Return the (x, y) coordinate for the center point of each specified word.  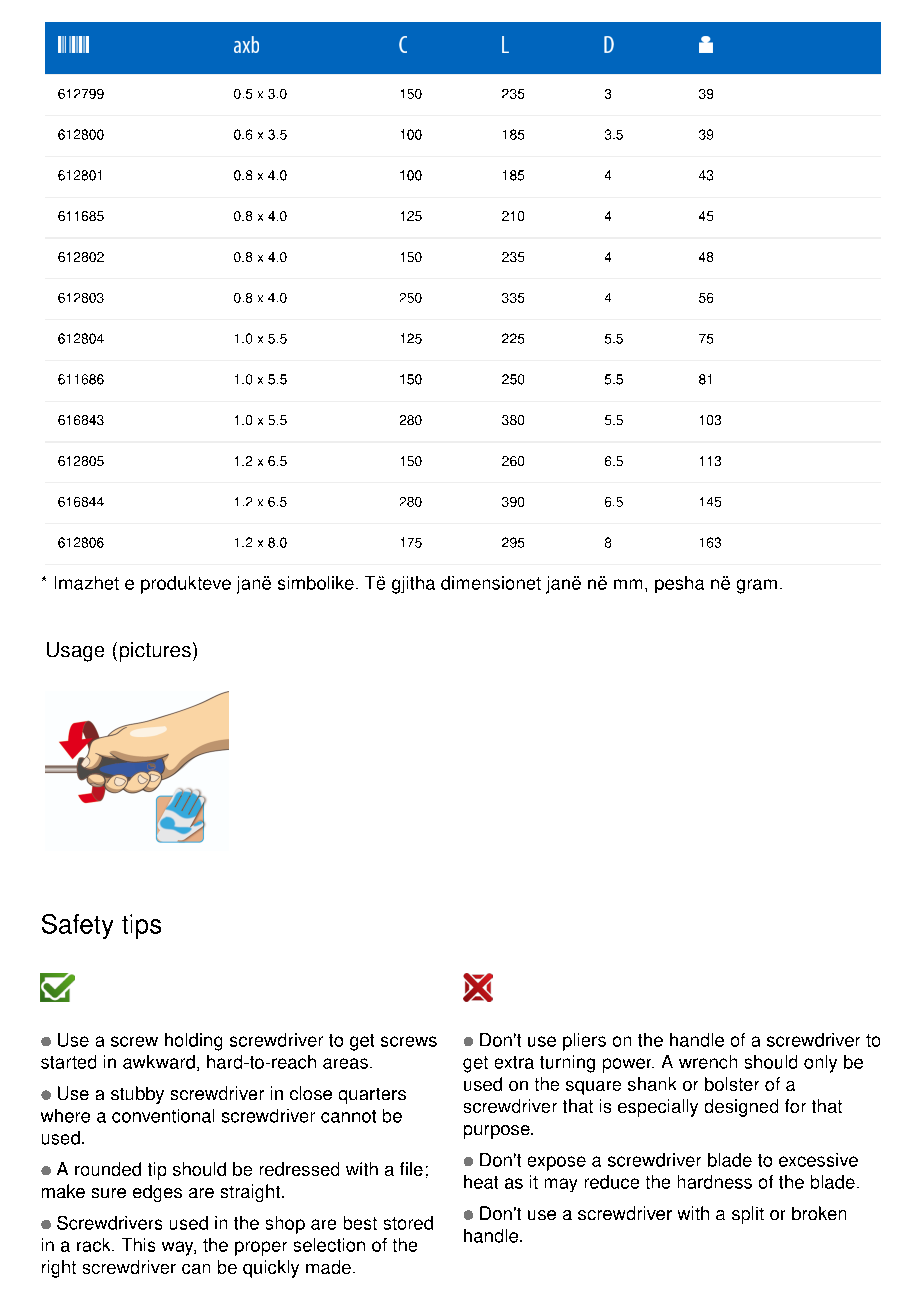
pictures (155, 652)
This (138, 1245)
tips (141, 926)
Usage (75, 652)
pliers (584, 1042)
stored (408, 1223)
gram (757, 586)
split (748, 1215)
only (820, 1064)
